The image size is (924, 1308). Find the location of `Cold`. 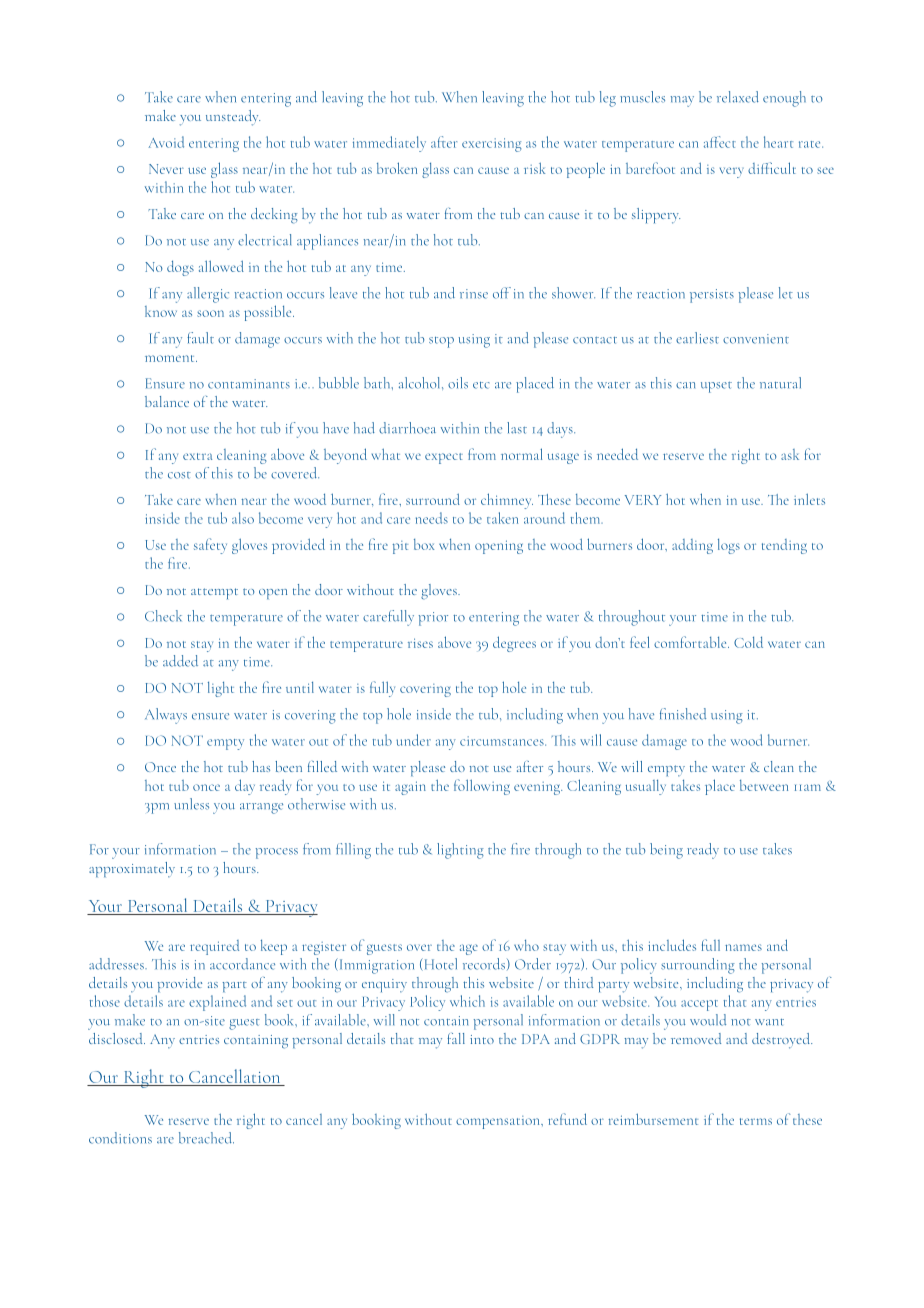

Cold is located at coordinates (748, 642).
